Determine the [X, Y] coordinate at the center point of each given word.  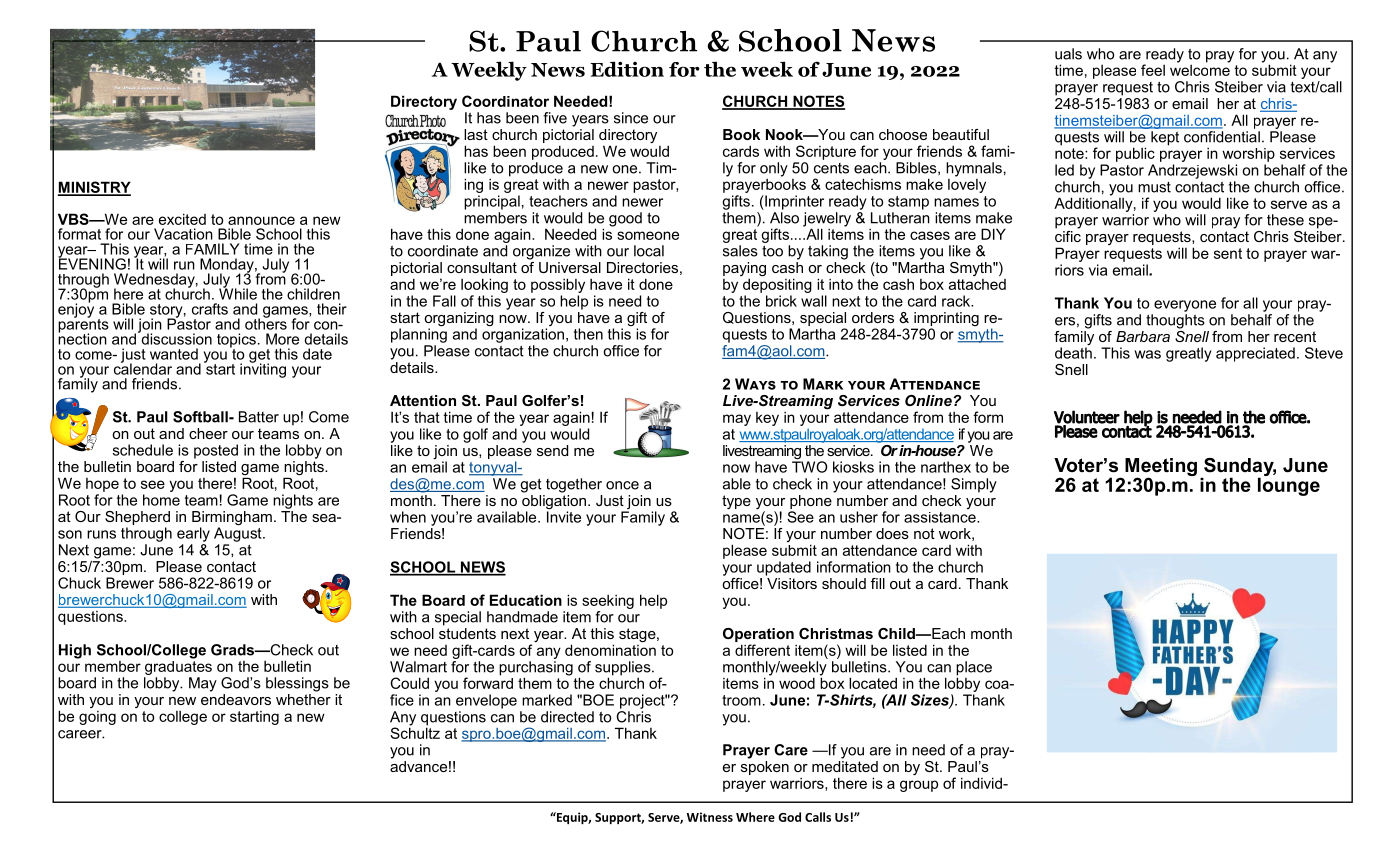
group [919, 786]
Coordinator [505, 101]
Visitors [791, 582]
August [239, 533]
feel [1153, 70]
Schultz [415, 732]
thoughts [1175, 321]
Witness [710, 817]
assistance [941, 517]
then [588, 334]
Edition [627, 69]
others [266, 323]
